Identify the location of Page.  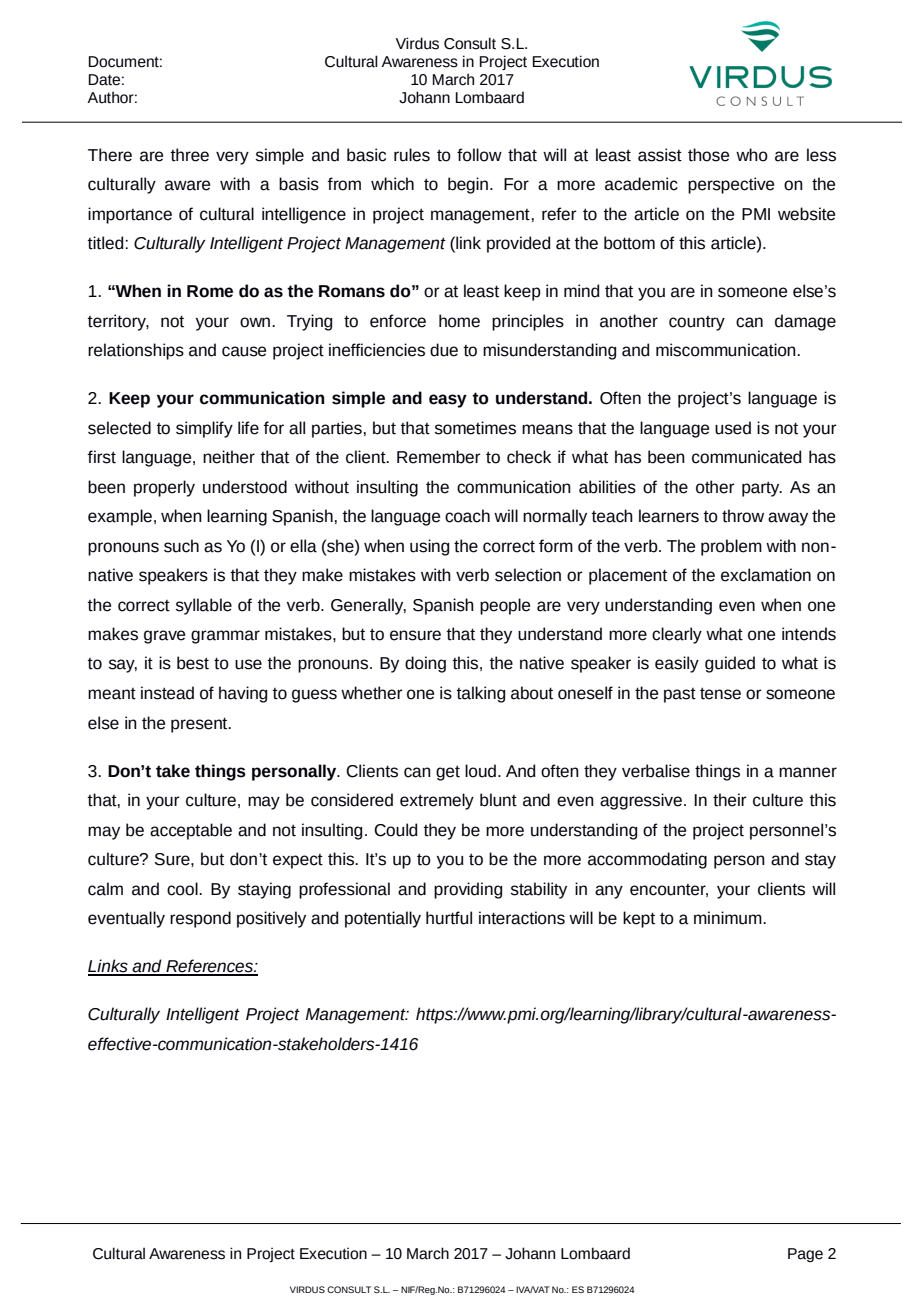
(805, 1255).
